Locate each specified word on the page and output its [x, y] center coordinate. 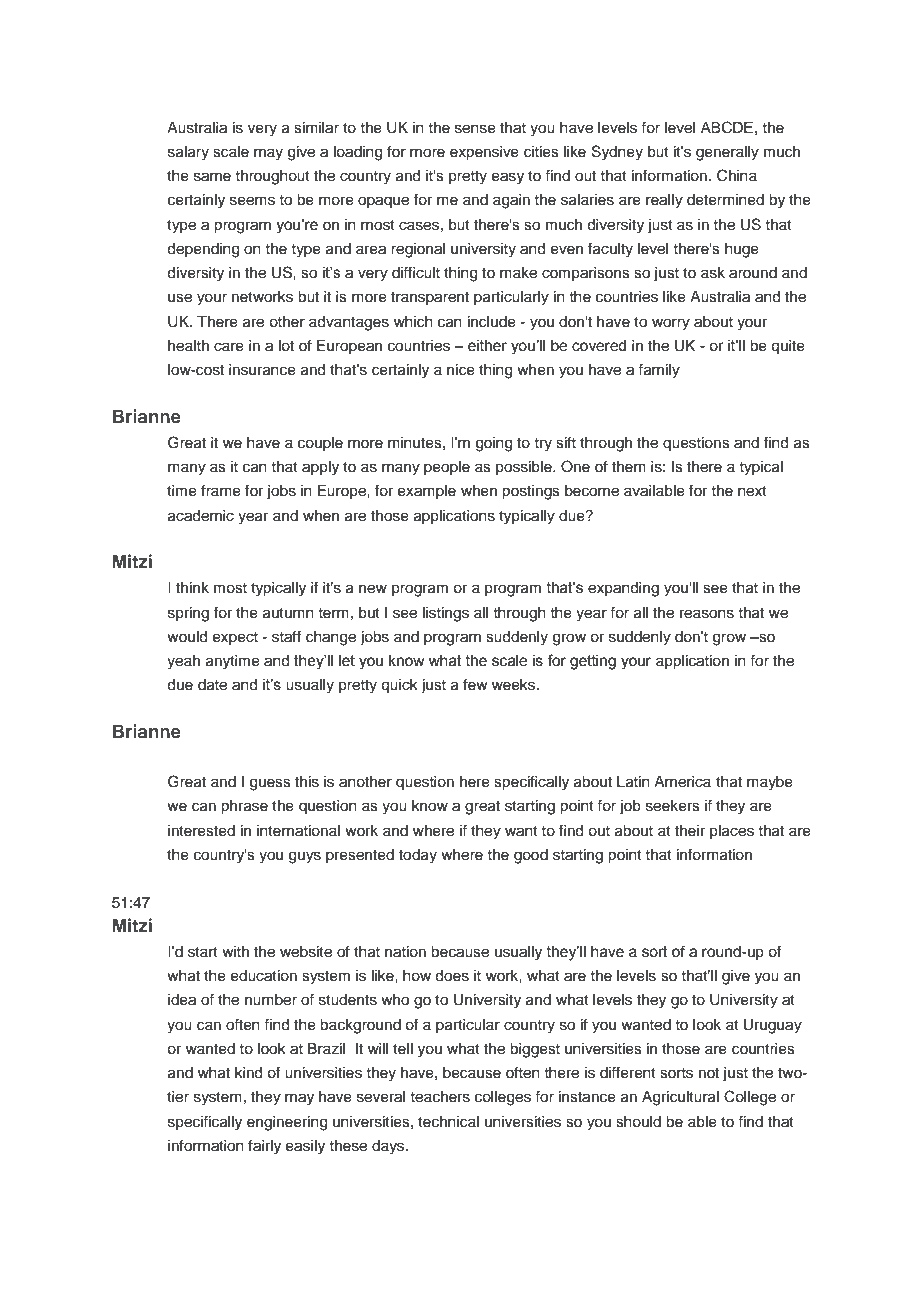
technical [448, 1122]
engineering [287, 1123]
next [752, 491]
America [682, 782]
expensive [484, 153]
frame [221, 490]
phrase [244, 807]
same [212, 177]
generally [727, 153]
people [447, 468]
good [531, 856]
